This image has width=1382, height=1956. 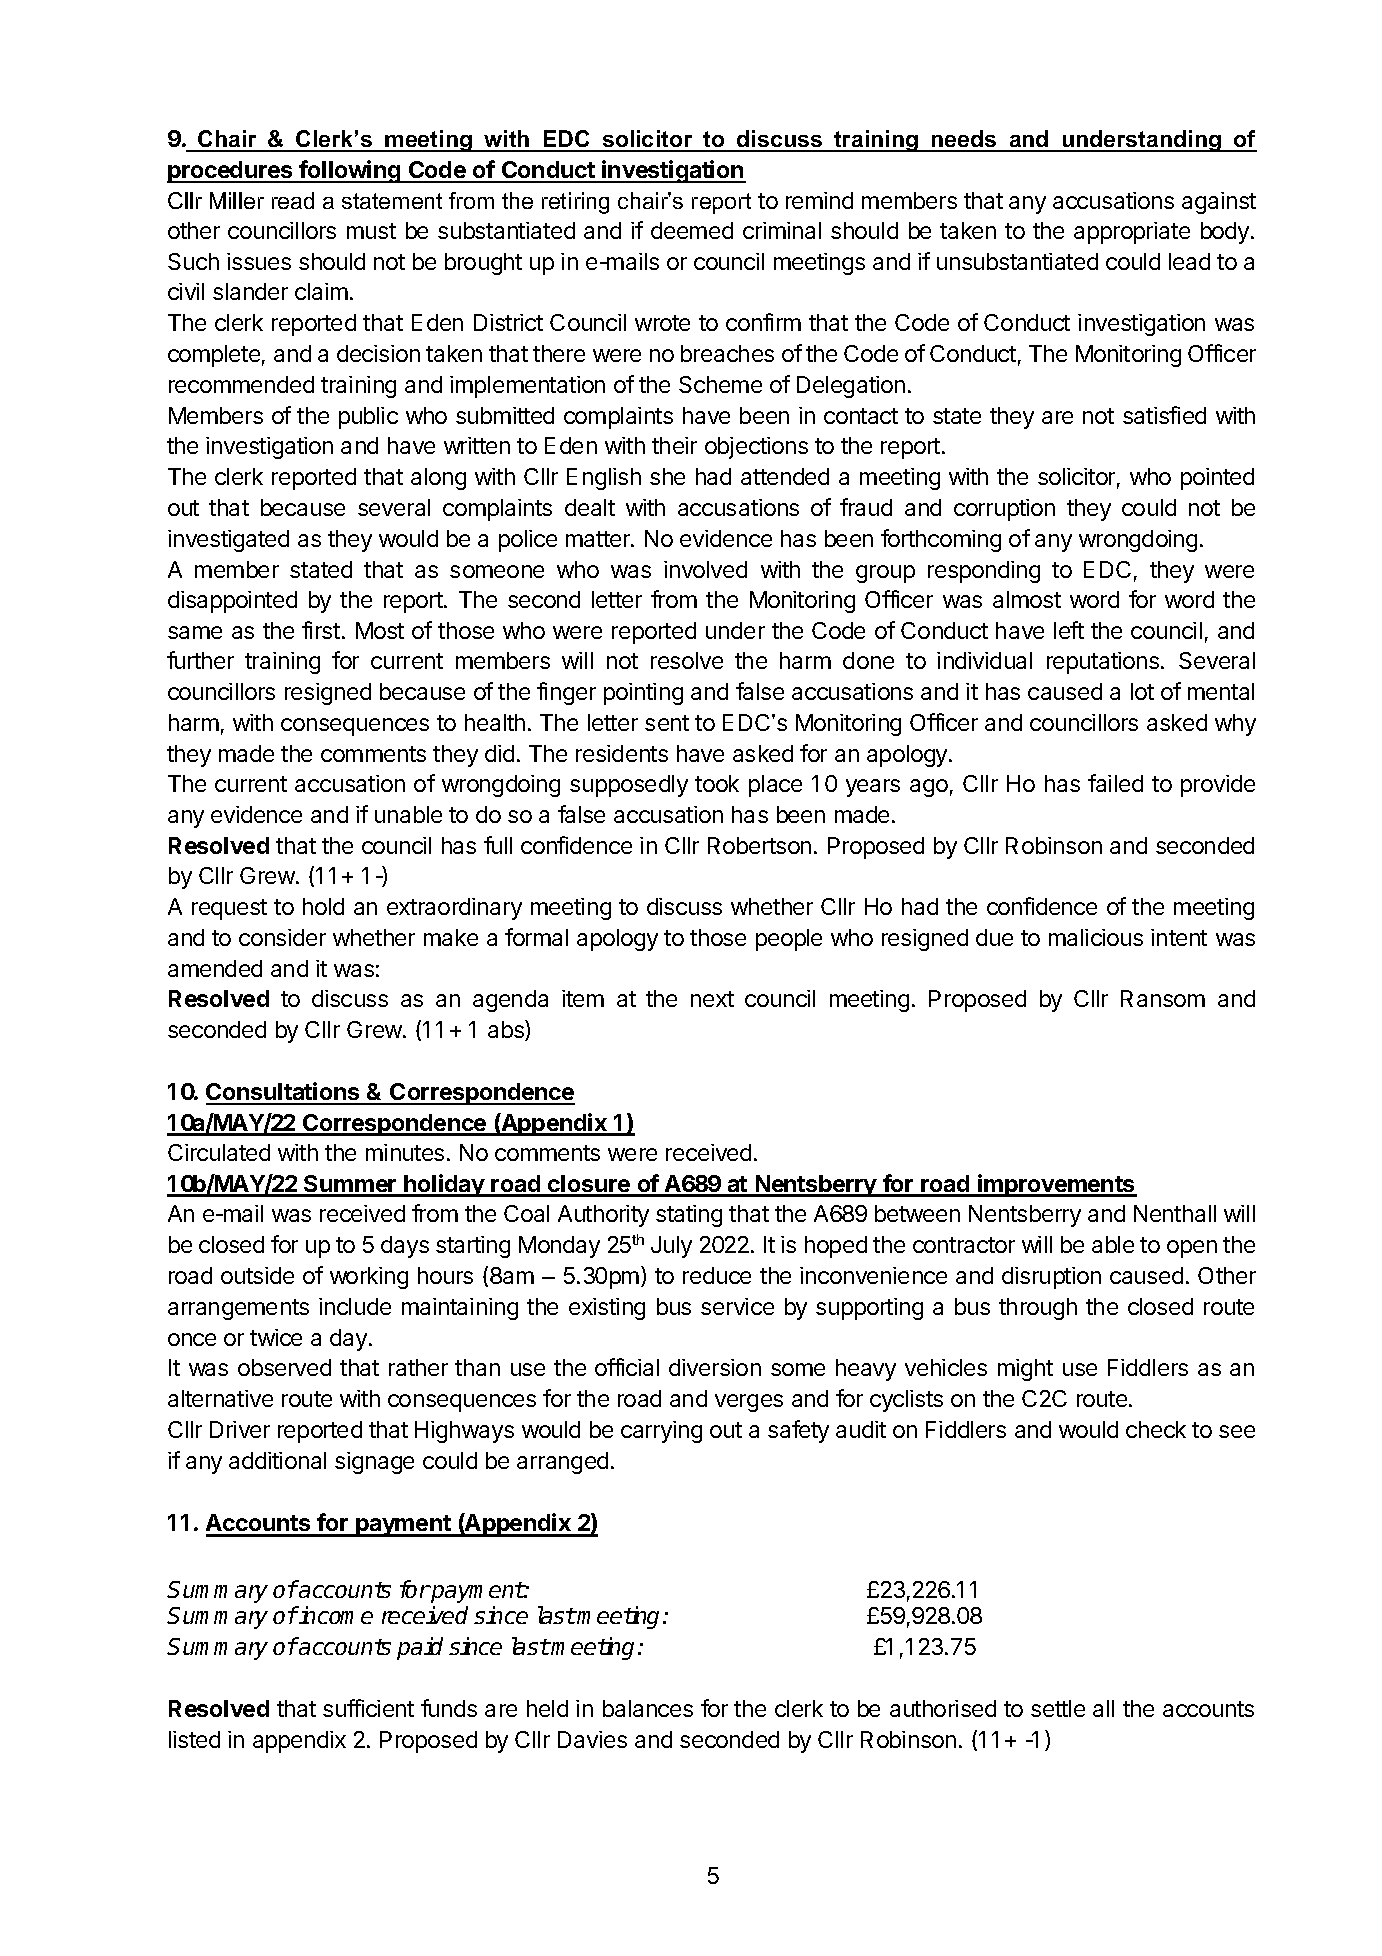 I want to click on read, so click(x=293, y=200).
